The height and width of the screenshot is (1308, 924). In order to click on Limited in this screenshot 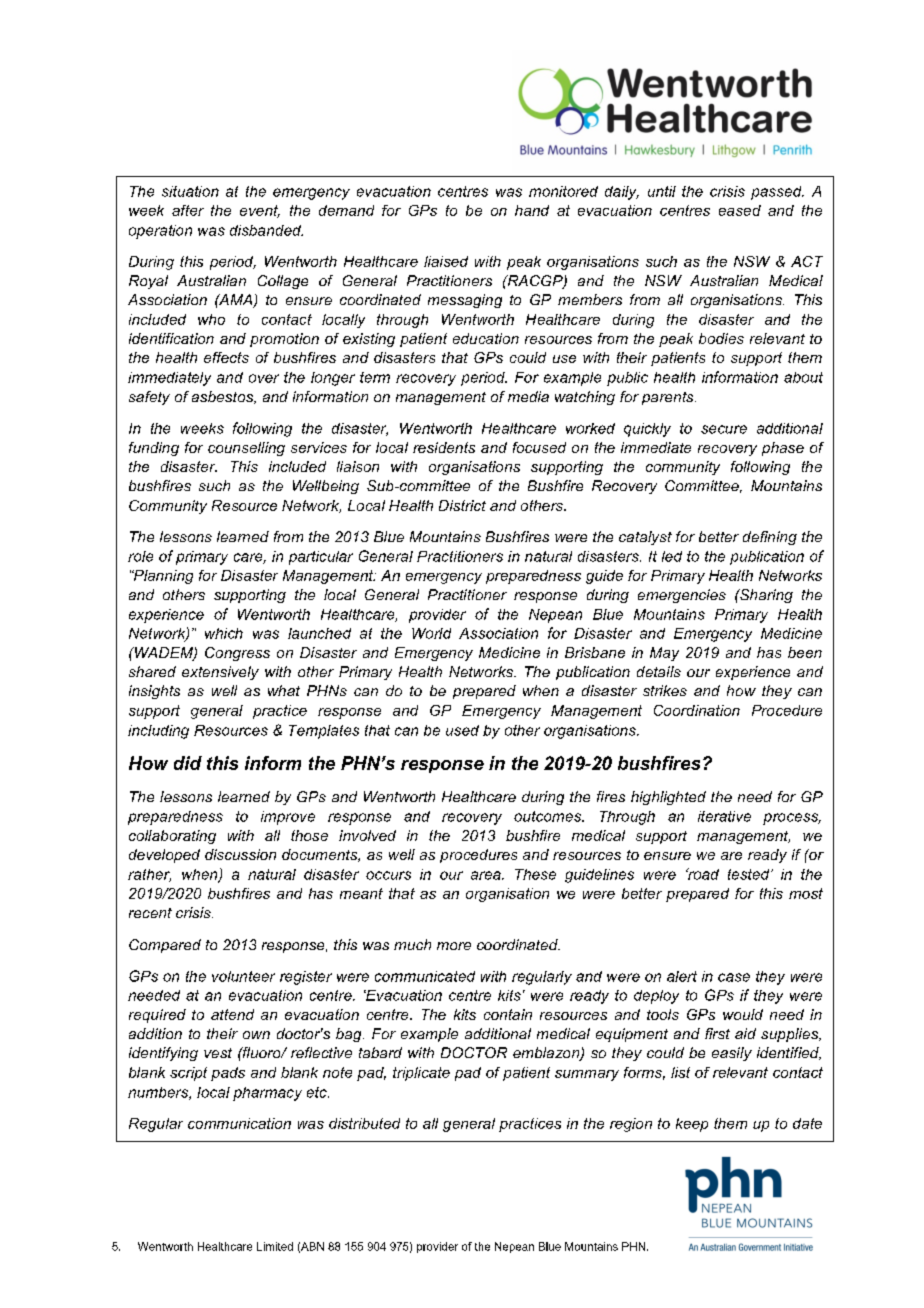, I will do `click(275, 1246)`.
